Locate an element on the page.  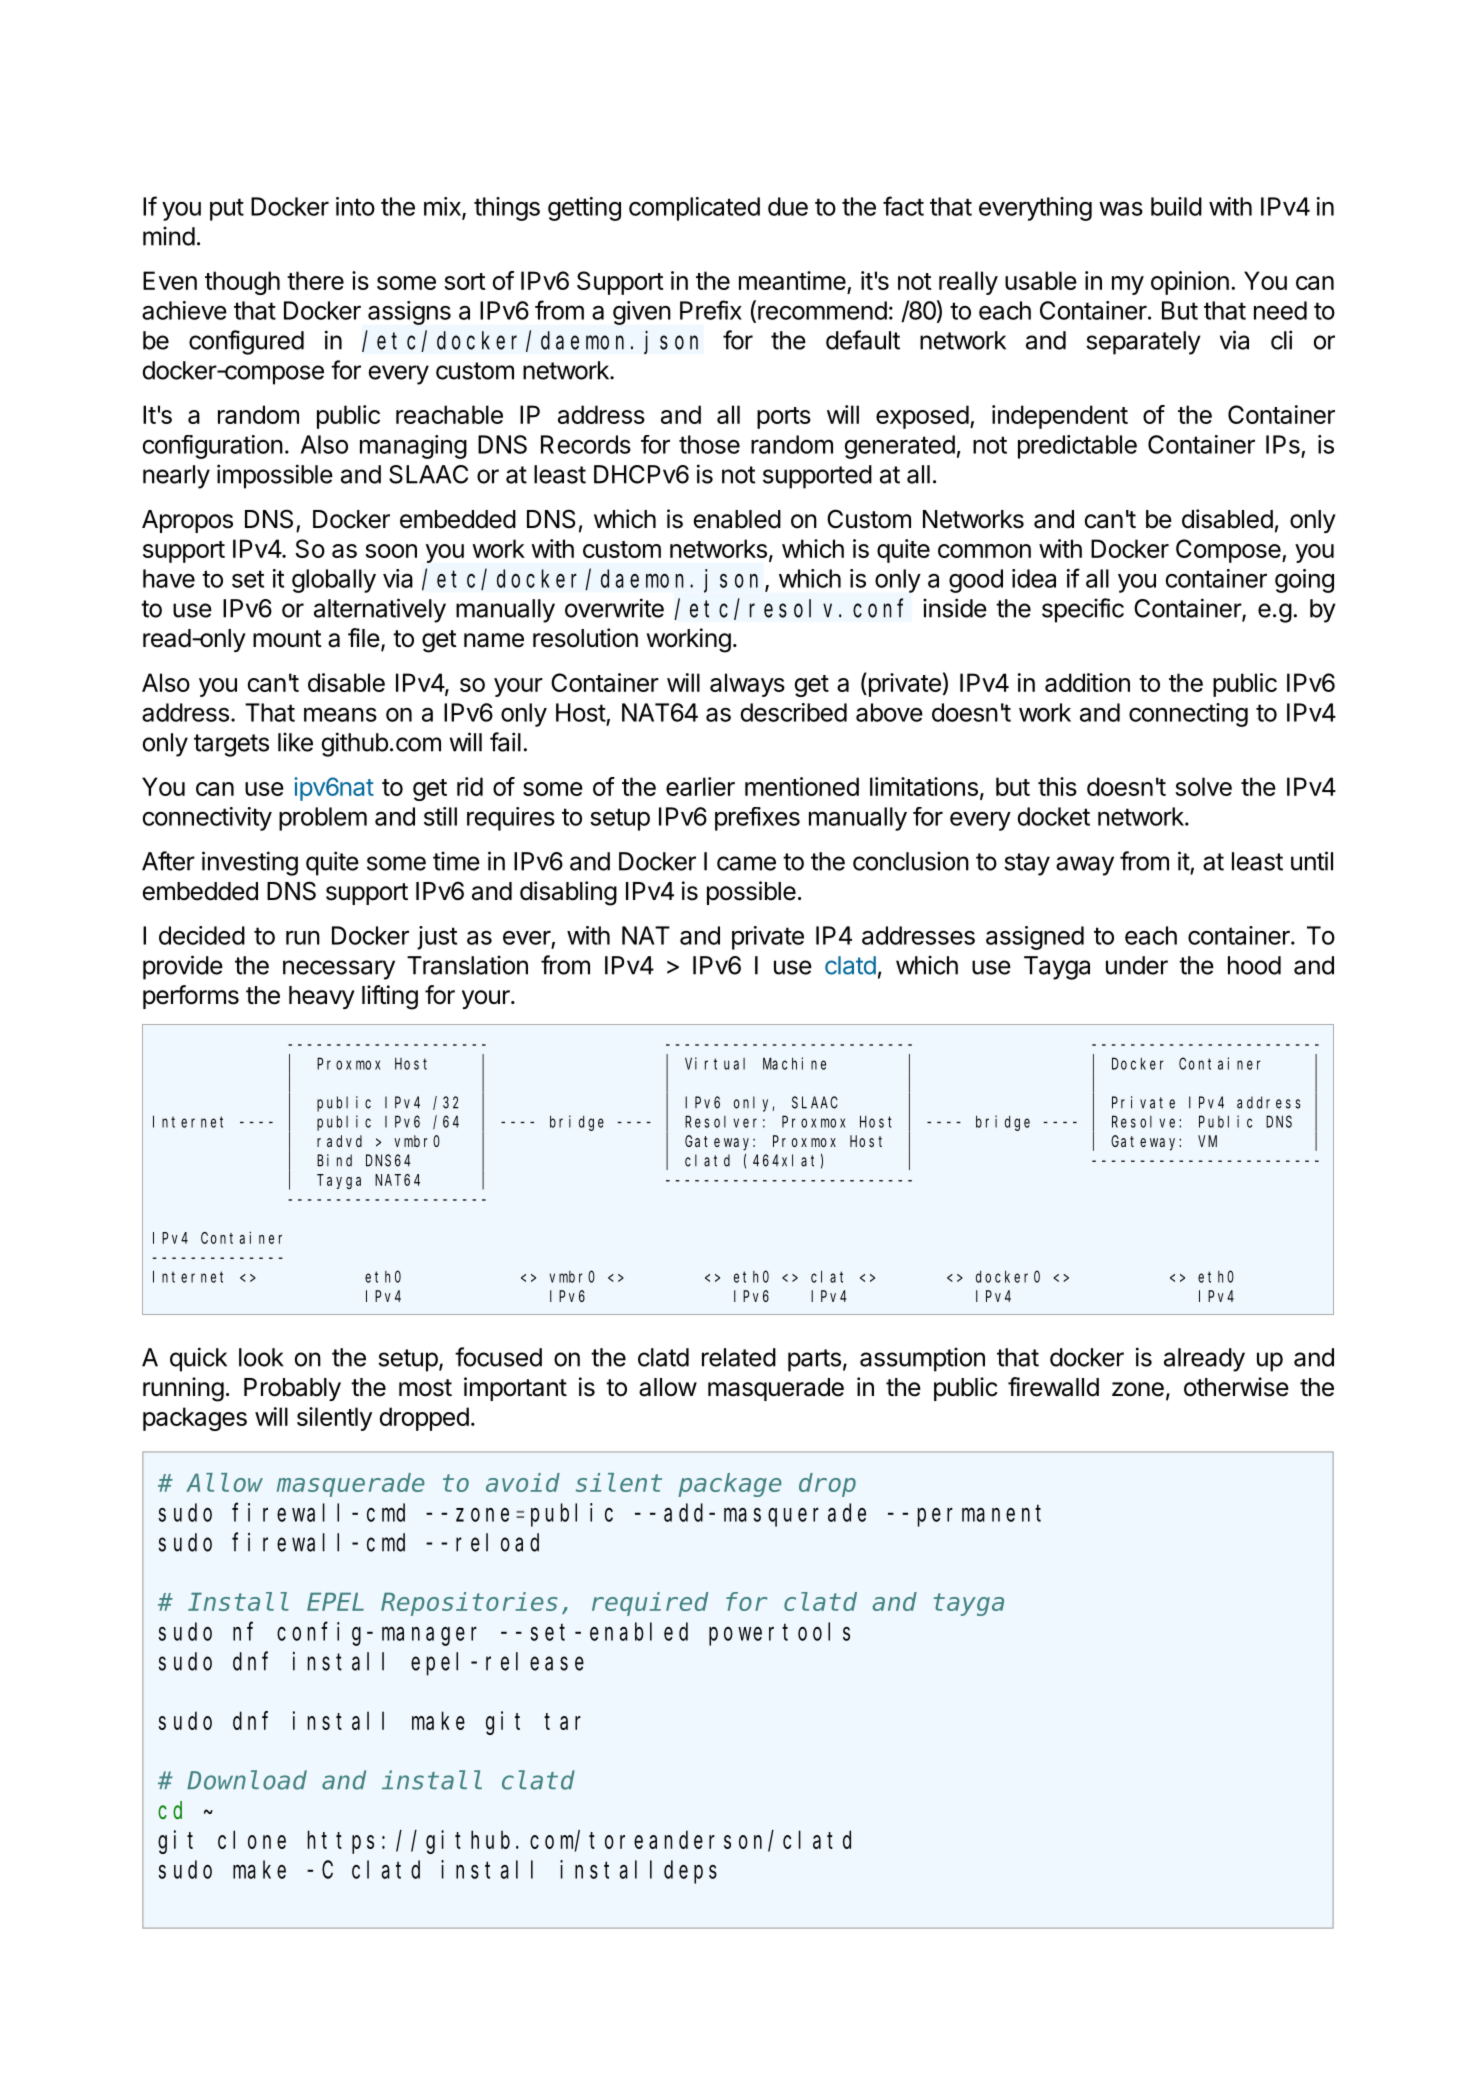
away is located at coordinates (1085, 866).
